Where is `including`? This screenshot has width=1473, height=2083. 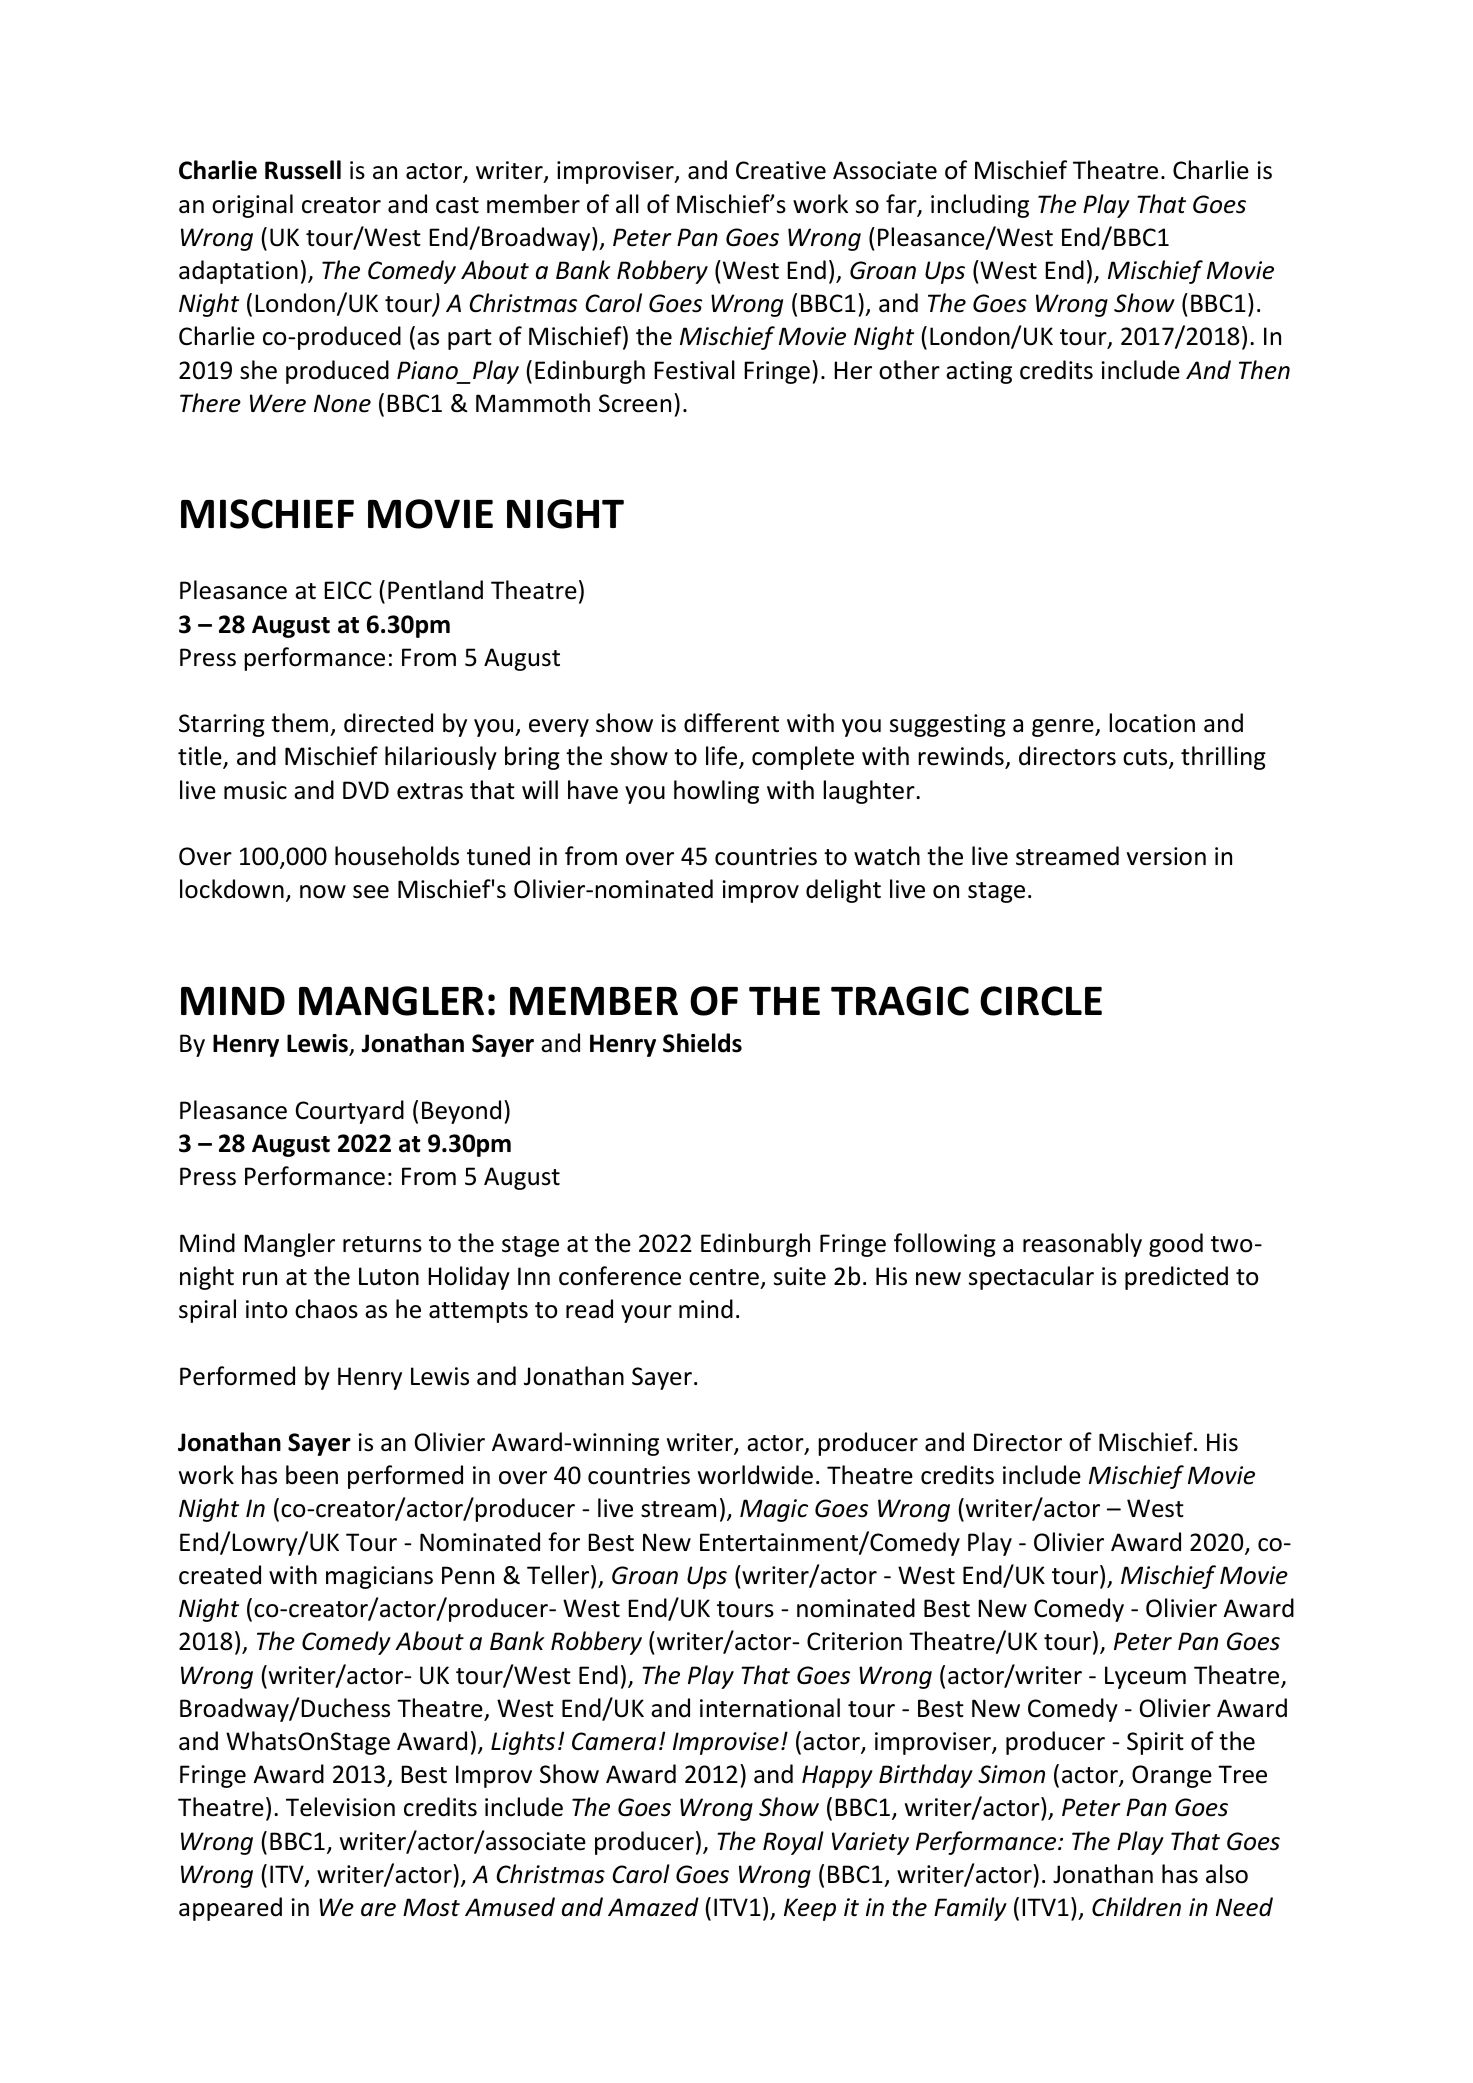
including is located at coordinates (980, 206).
